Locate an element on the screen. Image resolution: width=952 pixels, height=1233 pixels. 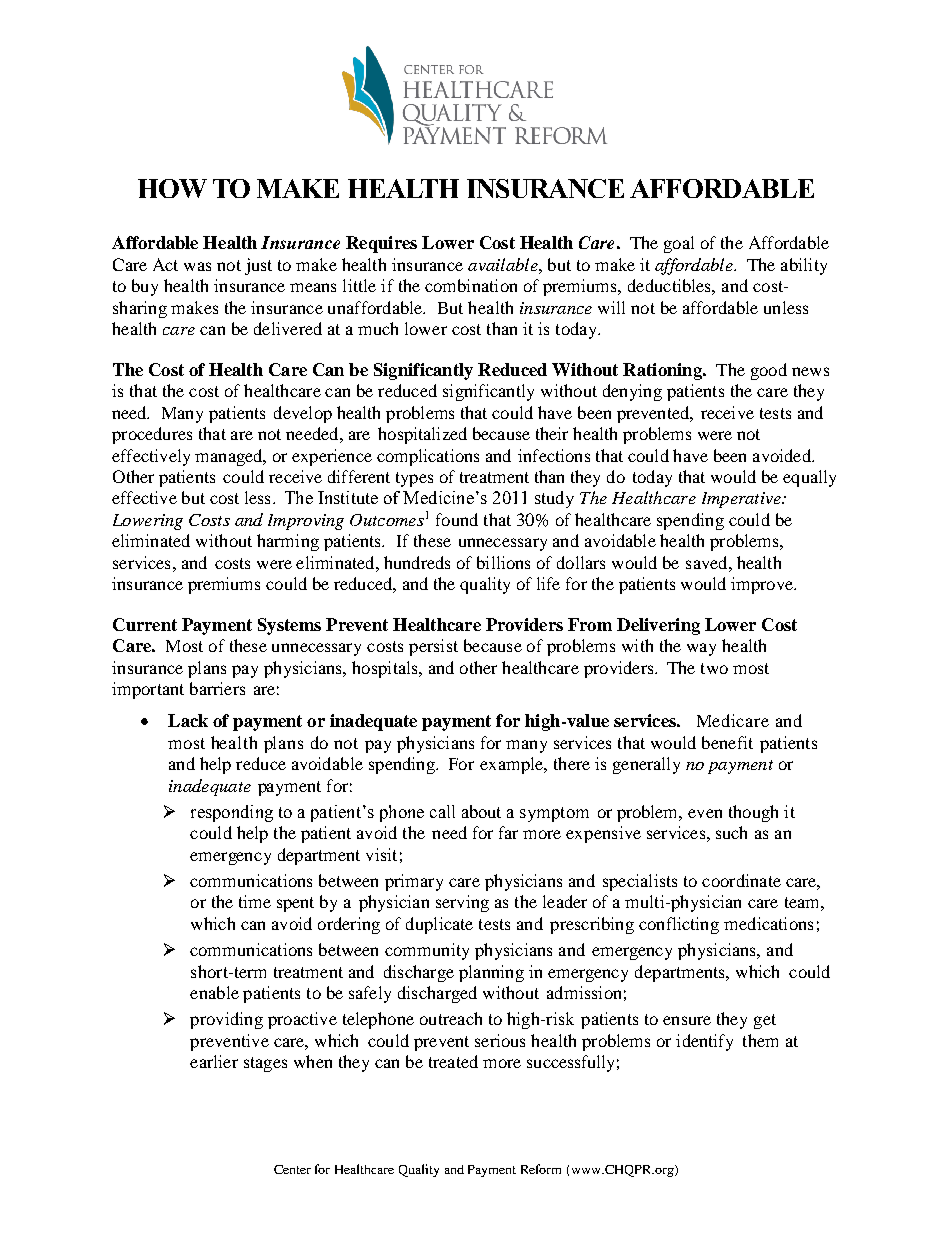
medications is located at coordinates (768, 923).
